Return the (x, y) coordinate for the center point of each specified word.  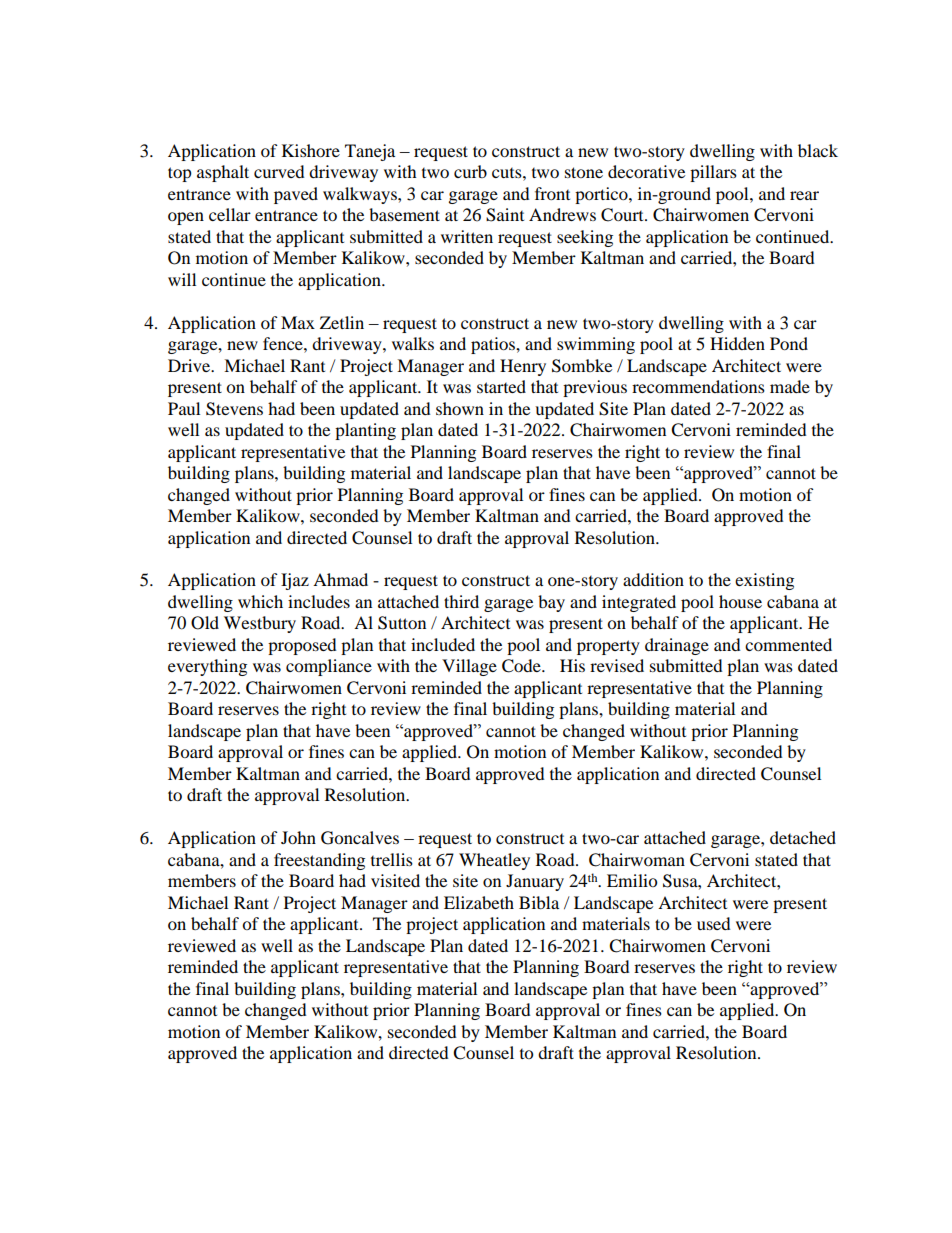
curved (279, 171)
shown (460, 408)
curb (470, 171)
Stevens (234, 409)
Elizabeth (479, 902)
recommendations (698, 386)
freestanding (319, 861)
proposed (302, 646)
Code (522, 666)
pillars (713, 173)
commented (788, 644)
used (714, 923)
